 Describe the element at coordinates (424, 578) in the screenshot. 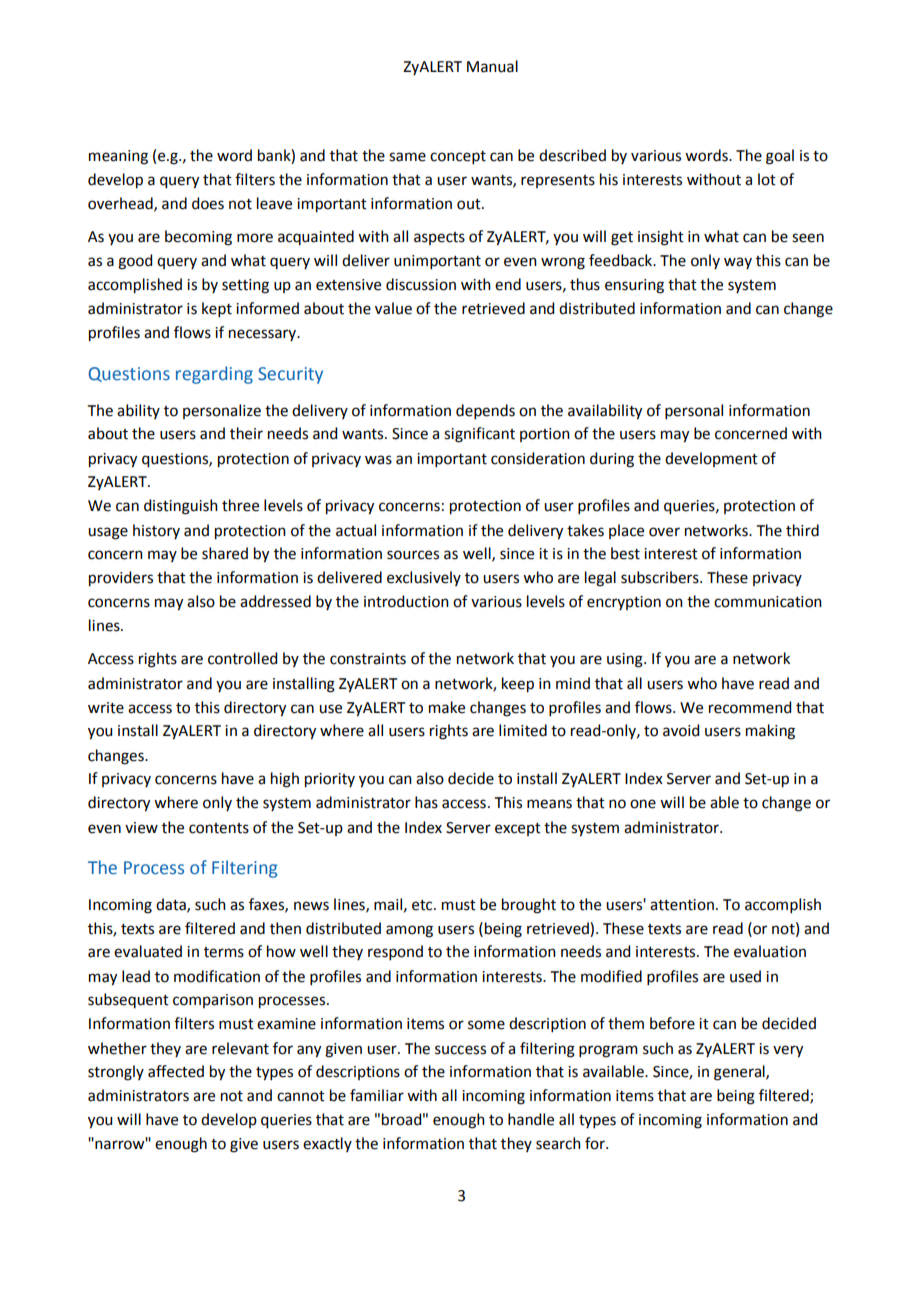

I see `exclusively` at that location.
